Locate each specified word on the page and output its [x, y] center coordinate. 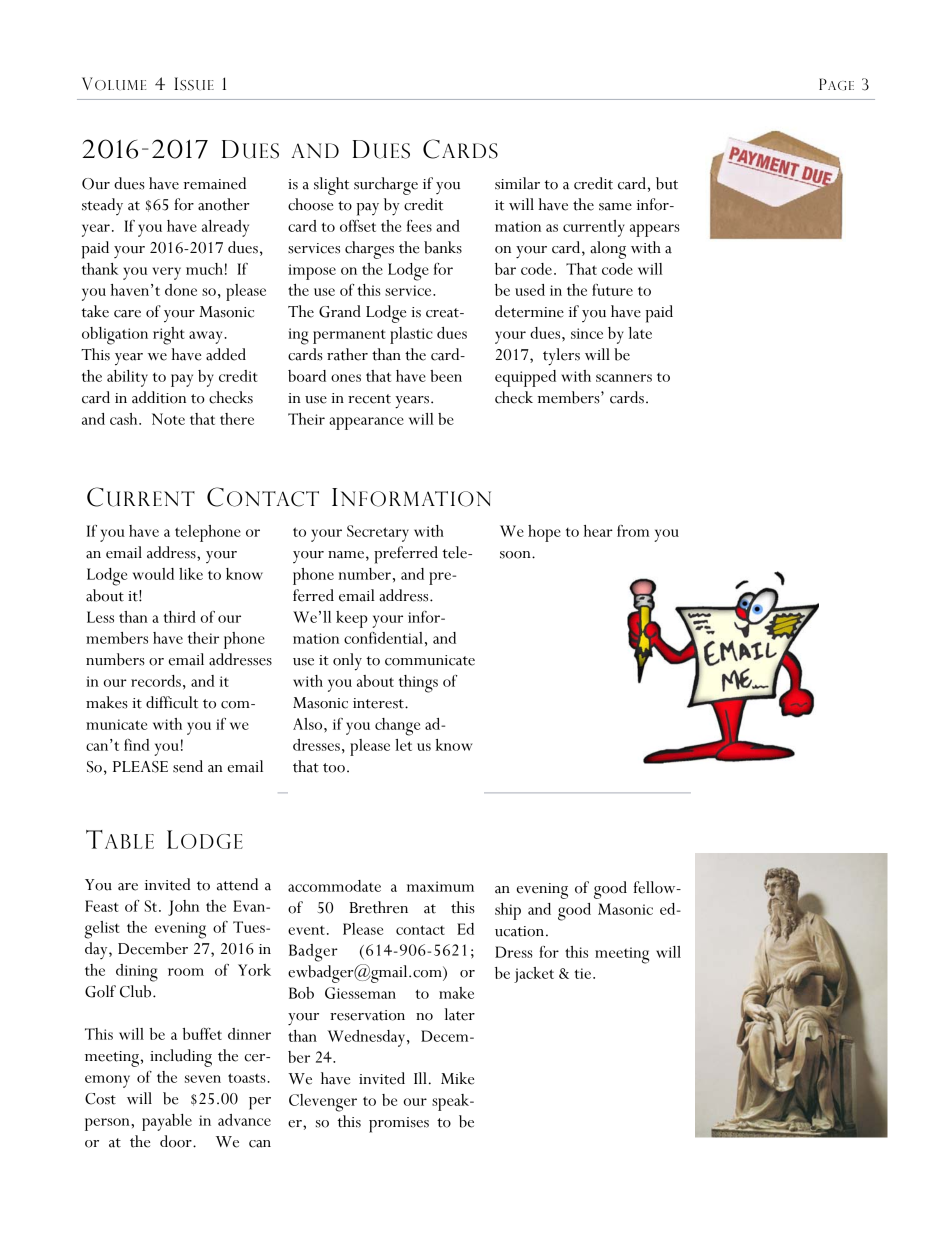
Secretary [378, 533]
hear [598, 531]
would [153, 574]
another [224, 204]
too [334, 768]
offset [358, 226]
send [188, 766]
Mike [457, 1078]
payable [167, 1122]
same [615, 207]
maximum [440, 886]
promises [399, 1125]
